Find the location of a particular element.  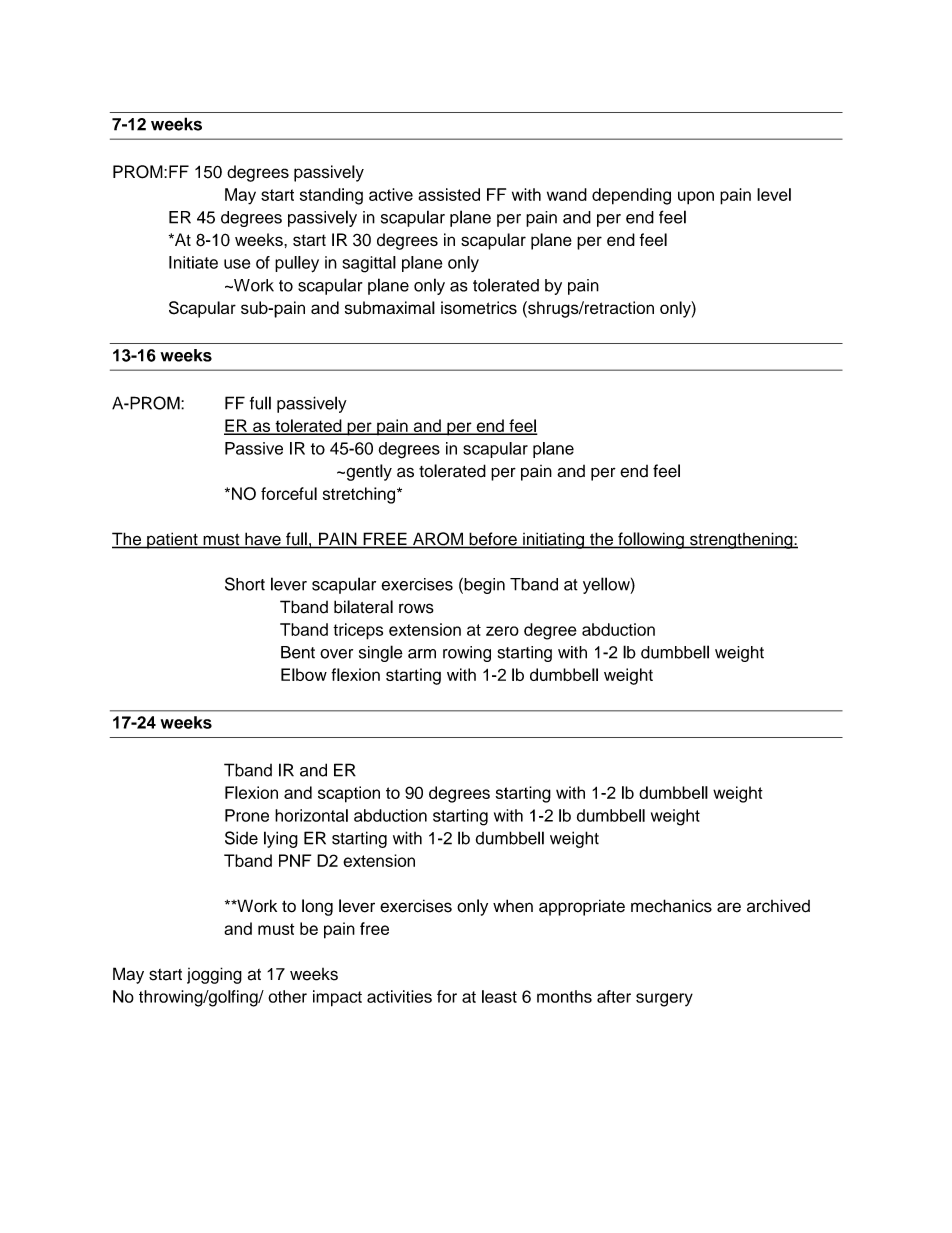

jogging is located at coordinates (214, 975).
